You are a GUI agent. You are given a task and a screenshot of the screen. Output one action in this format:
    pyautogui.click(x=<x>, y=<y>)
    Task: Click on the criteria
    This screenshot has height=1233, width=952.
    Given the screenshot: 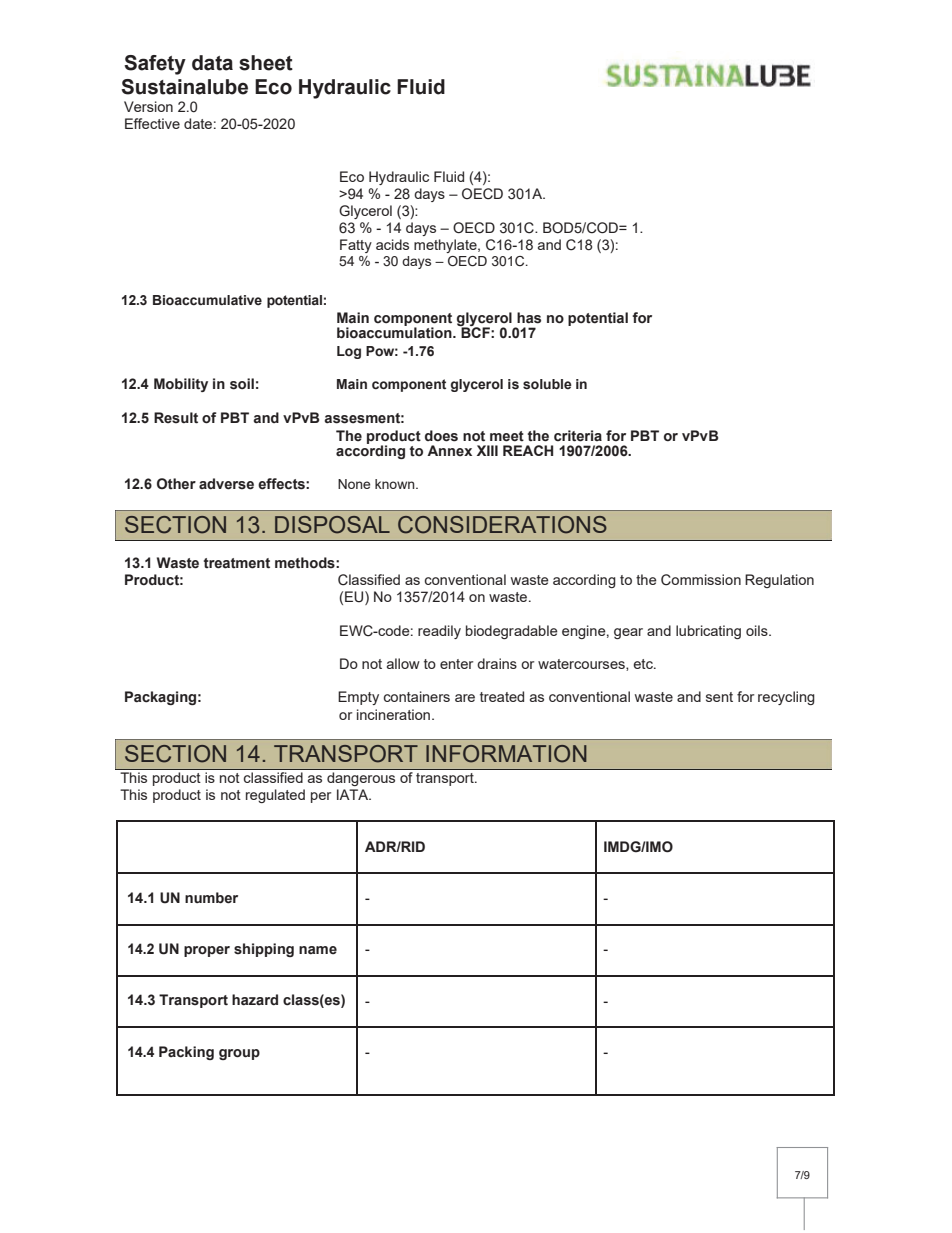 What is the action you would take?
    pyautogui.click(x=578, y=436)
